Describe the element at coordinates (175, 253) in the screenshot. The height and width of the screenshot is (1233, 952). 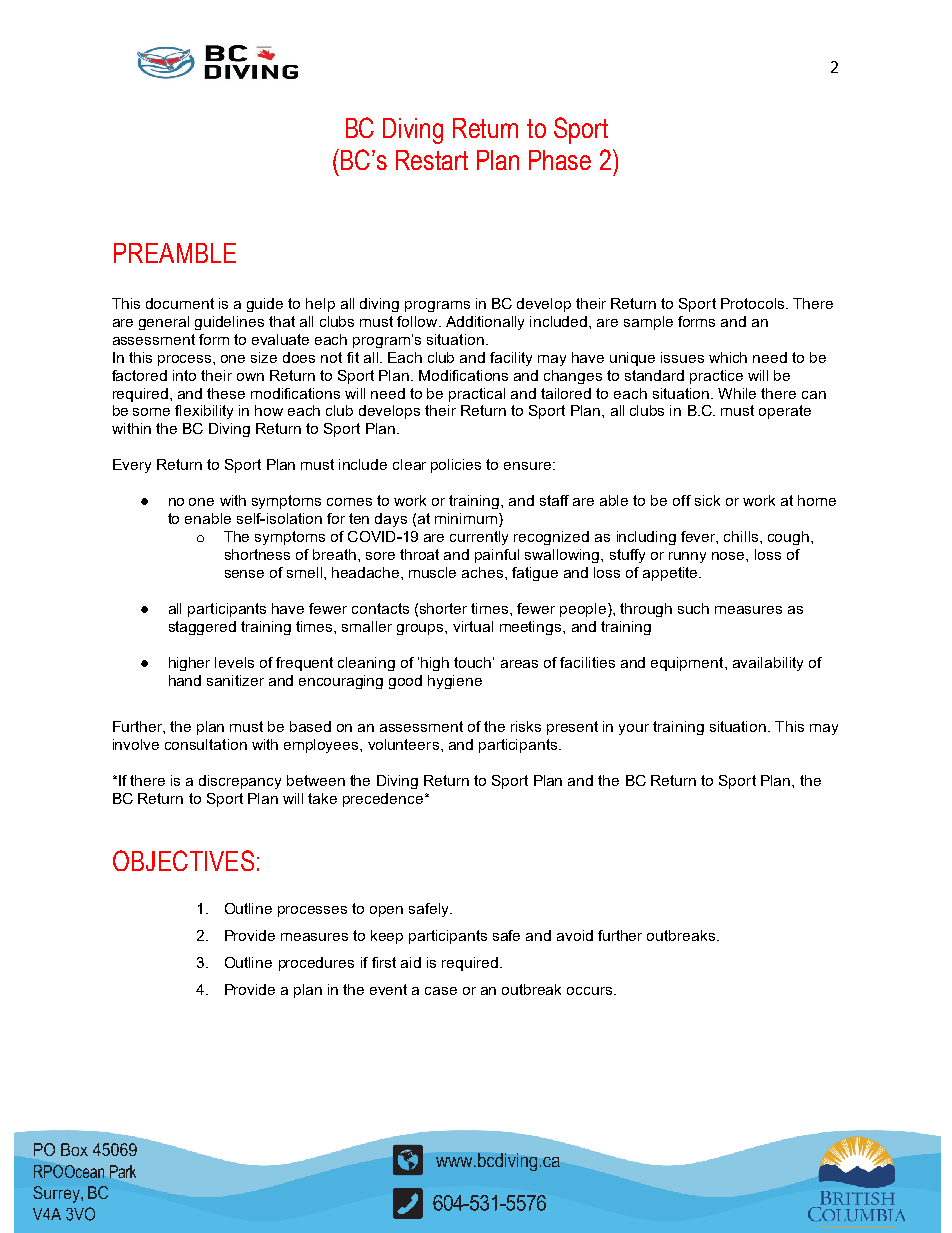
I see `PREAMBLE` at that location.
